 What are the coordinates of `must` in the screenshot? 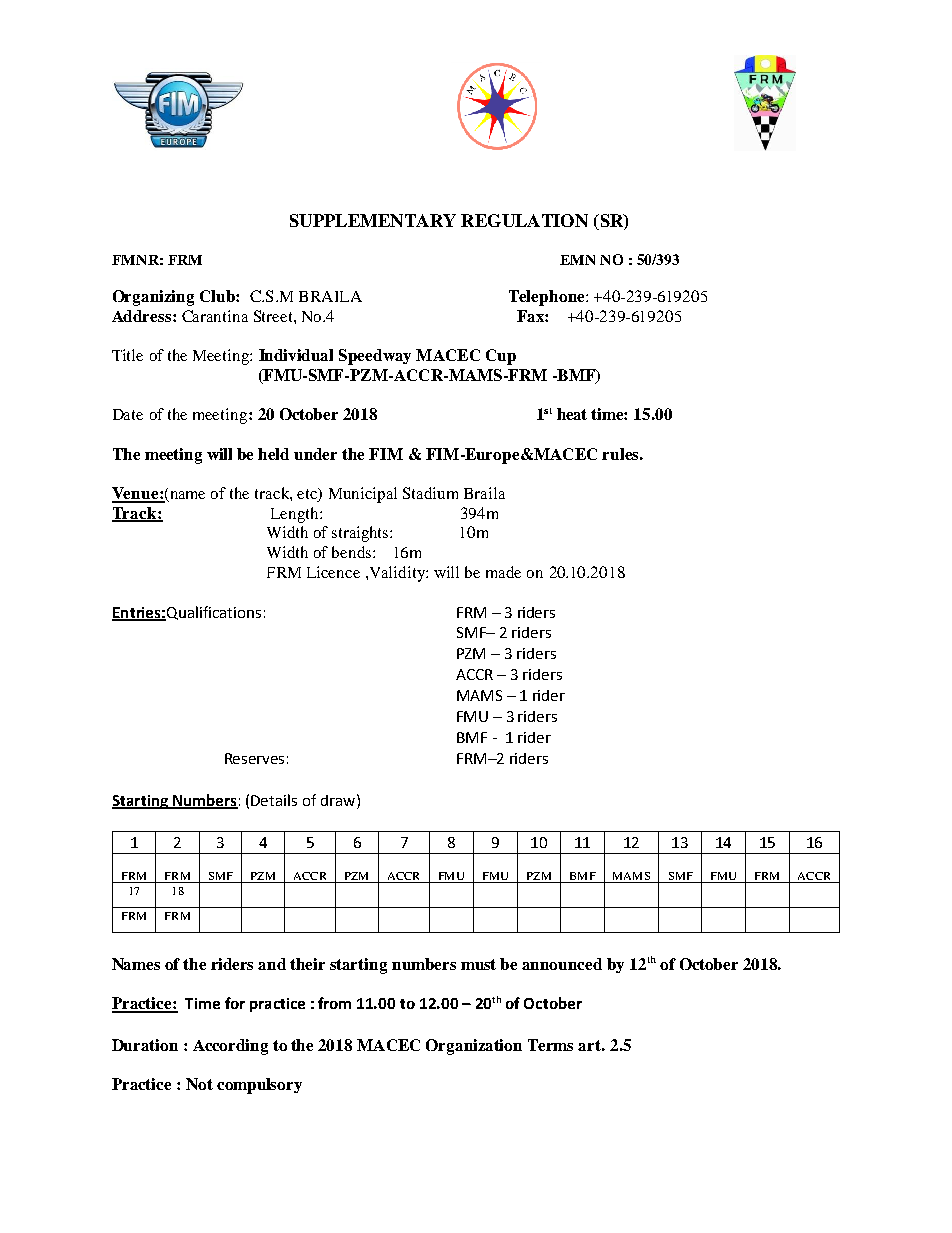 It's located at (478, 964).
